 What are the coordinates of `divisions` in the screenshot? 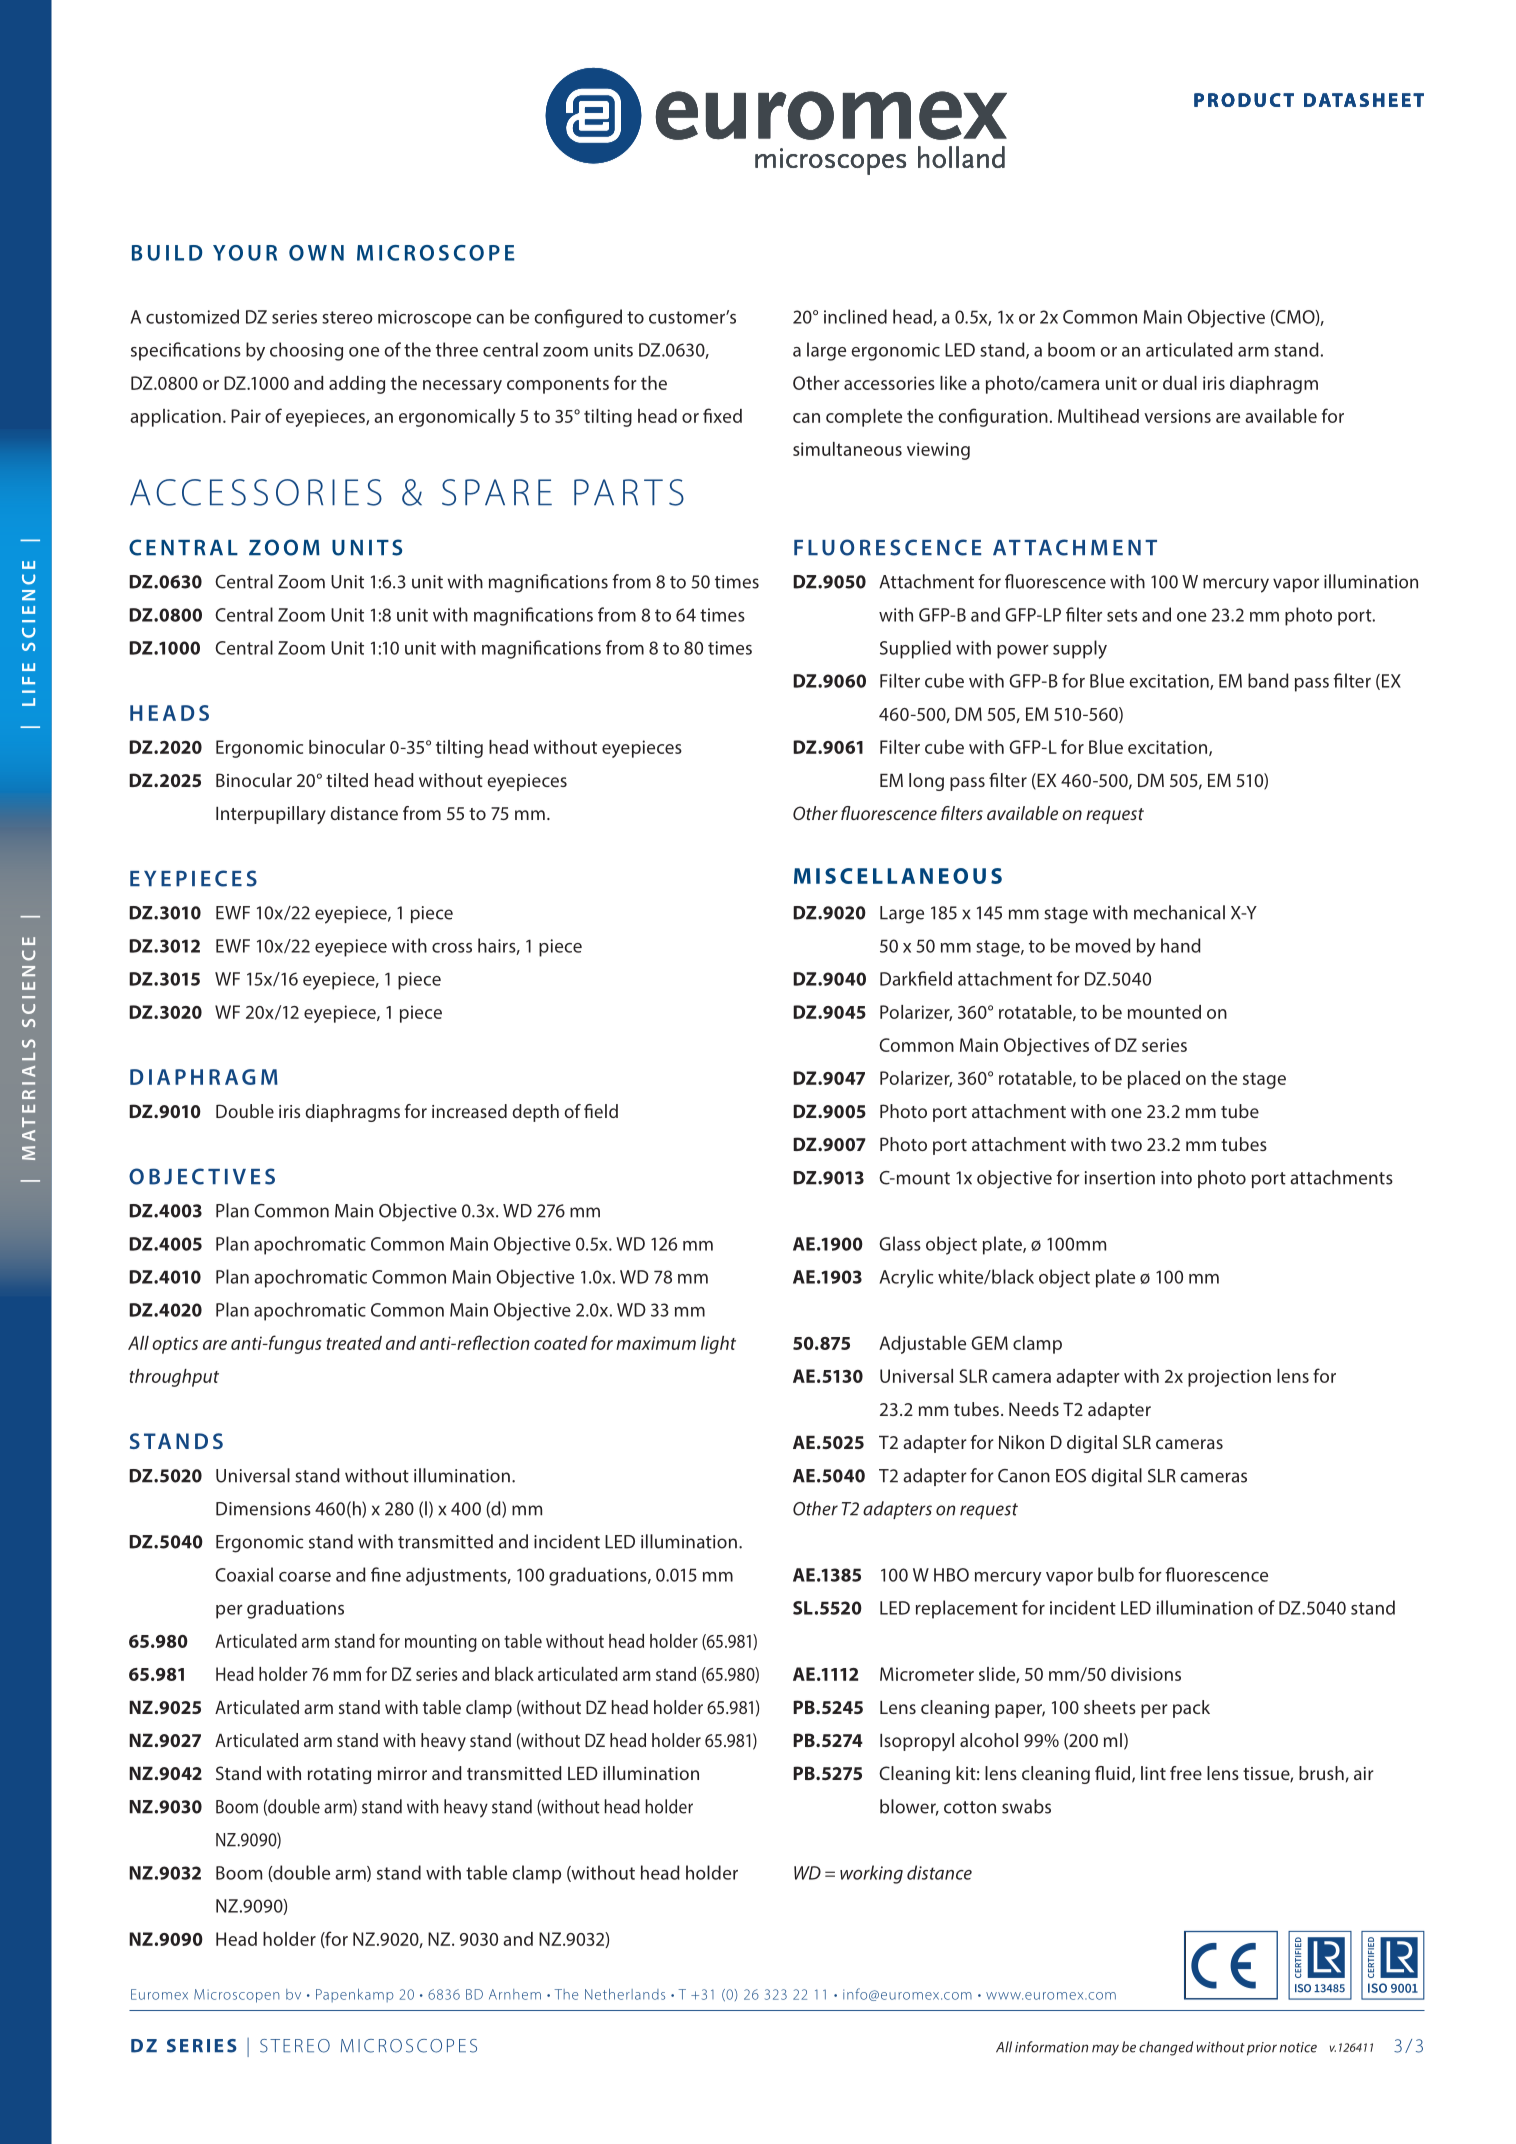 It's located at (1146, 1674).
